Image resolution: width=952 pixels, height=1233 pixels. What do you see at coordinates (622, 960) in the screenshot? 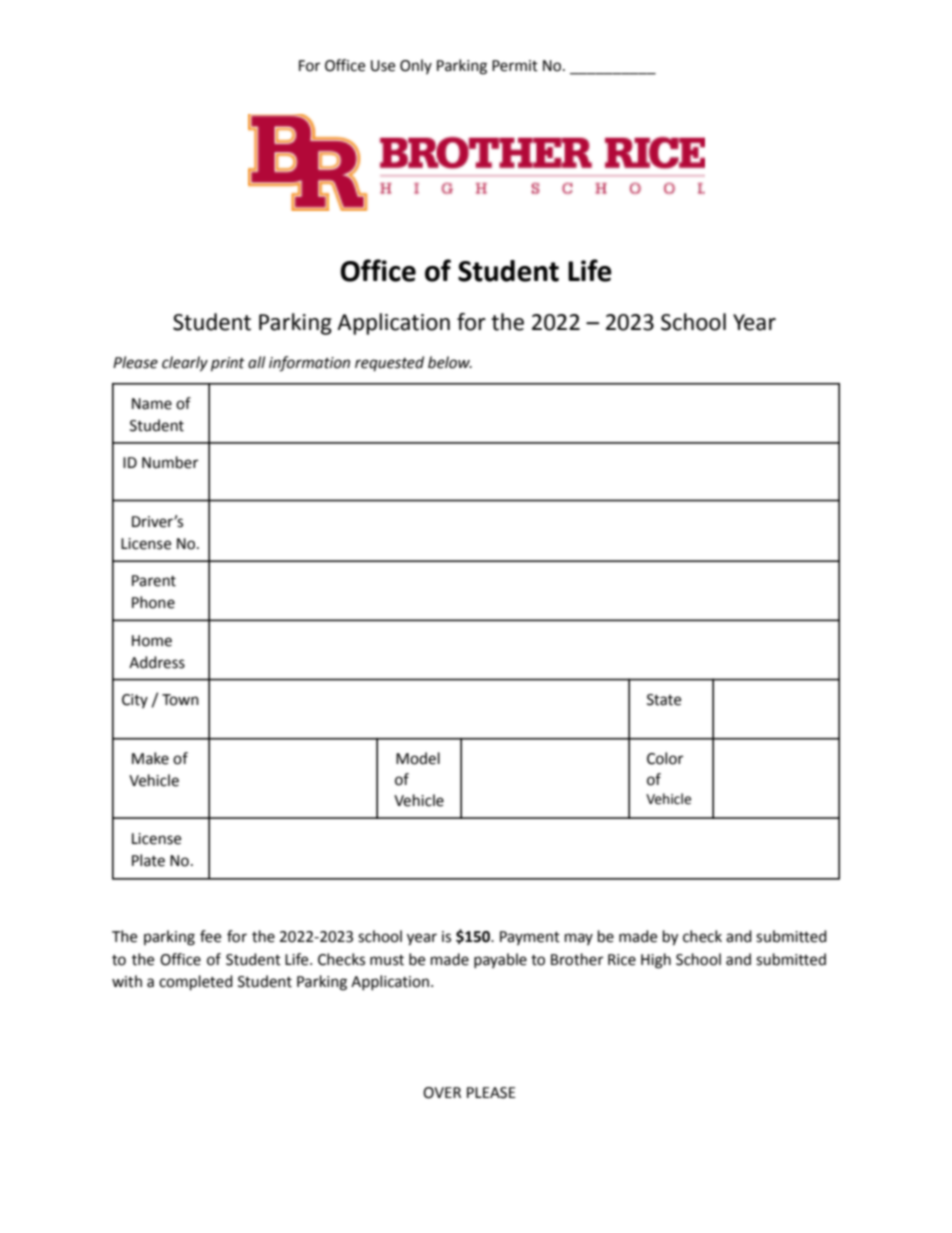
I see `Rice` at bounding box center [622, 960].
